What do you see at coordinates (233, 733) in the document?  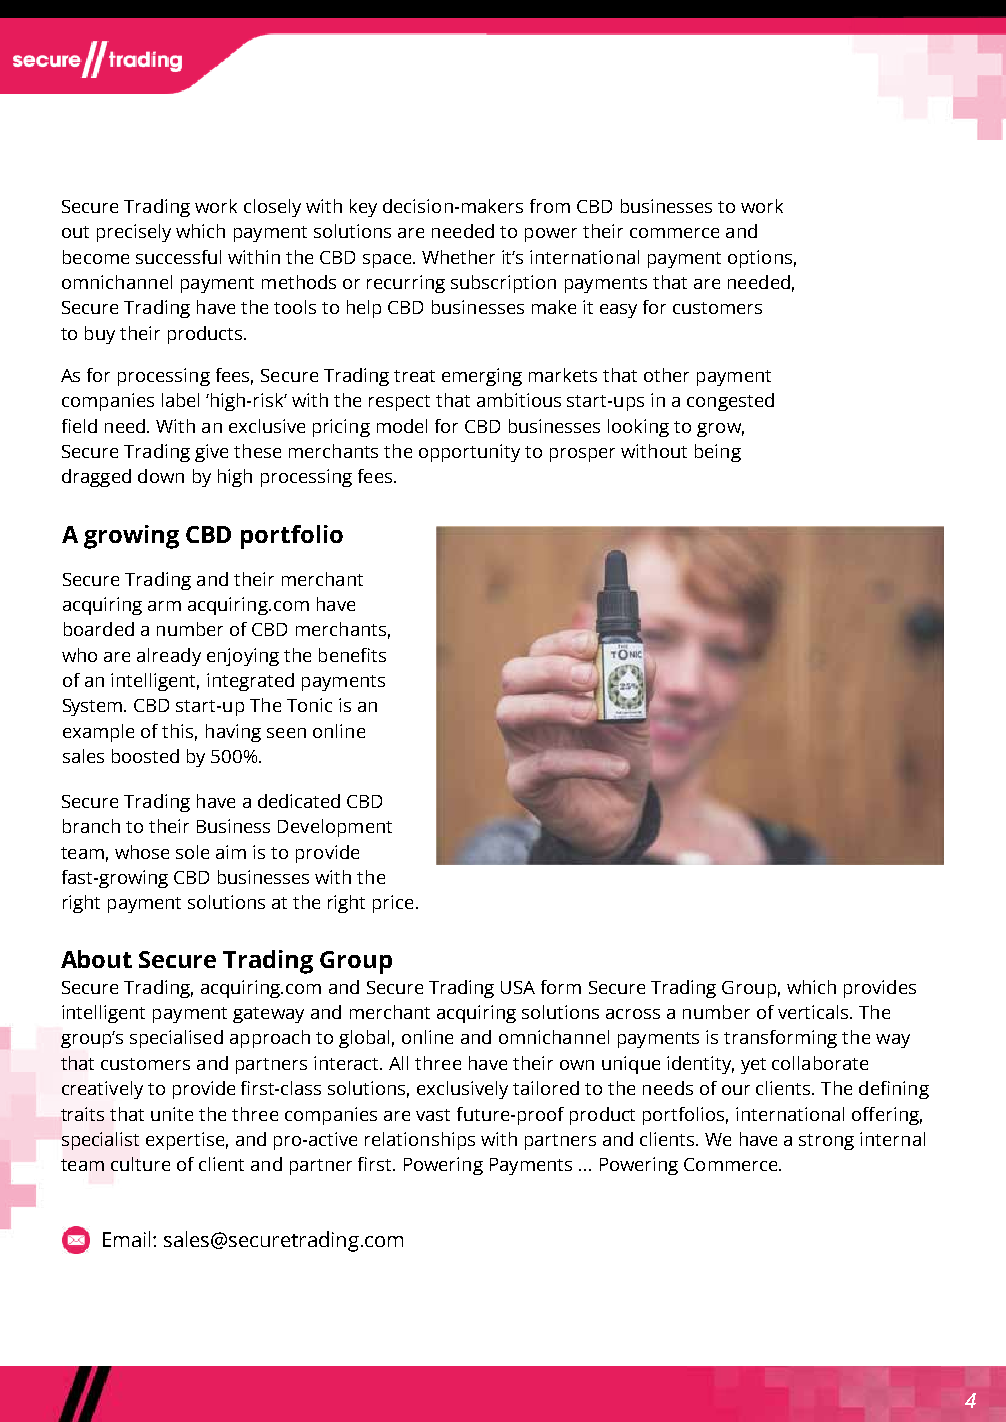 I see `having` at bounding box center [233, 733].
